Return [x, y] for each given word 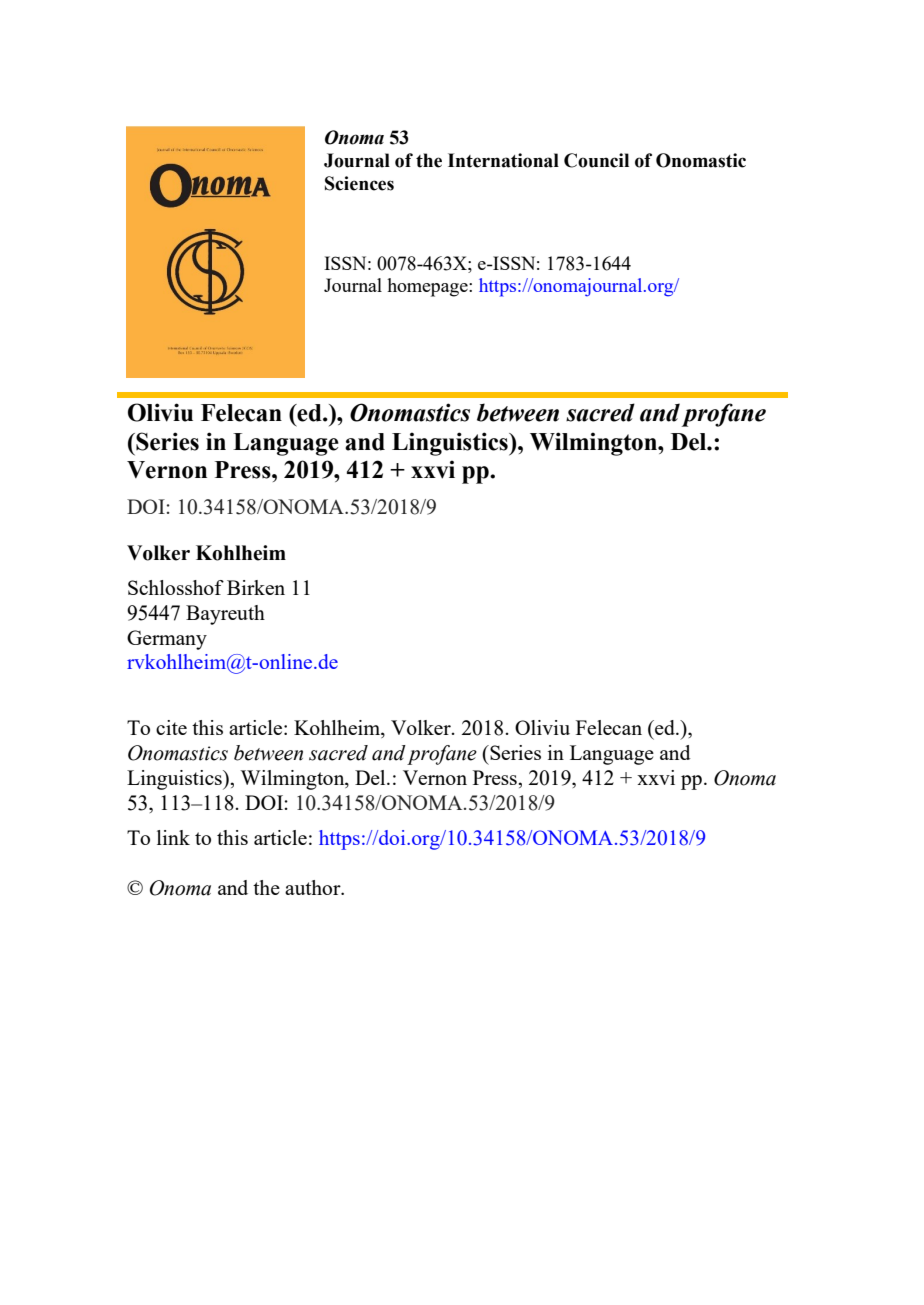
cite [171, 727]
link [173, 837]
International [503, 160]
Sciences [359, 183]
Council [596, 160]
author [314, 887]
